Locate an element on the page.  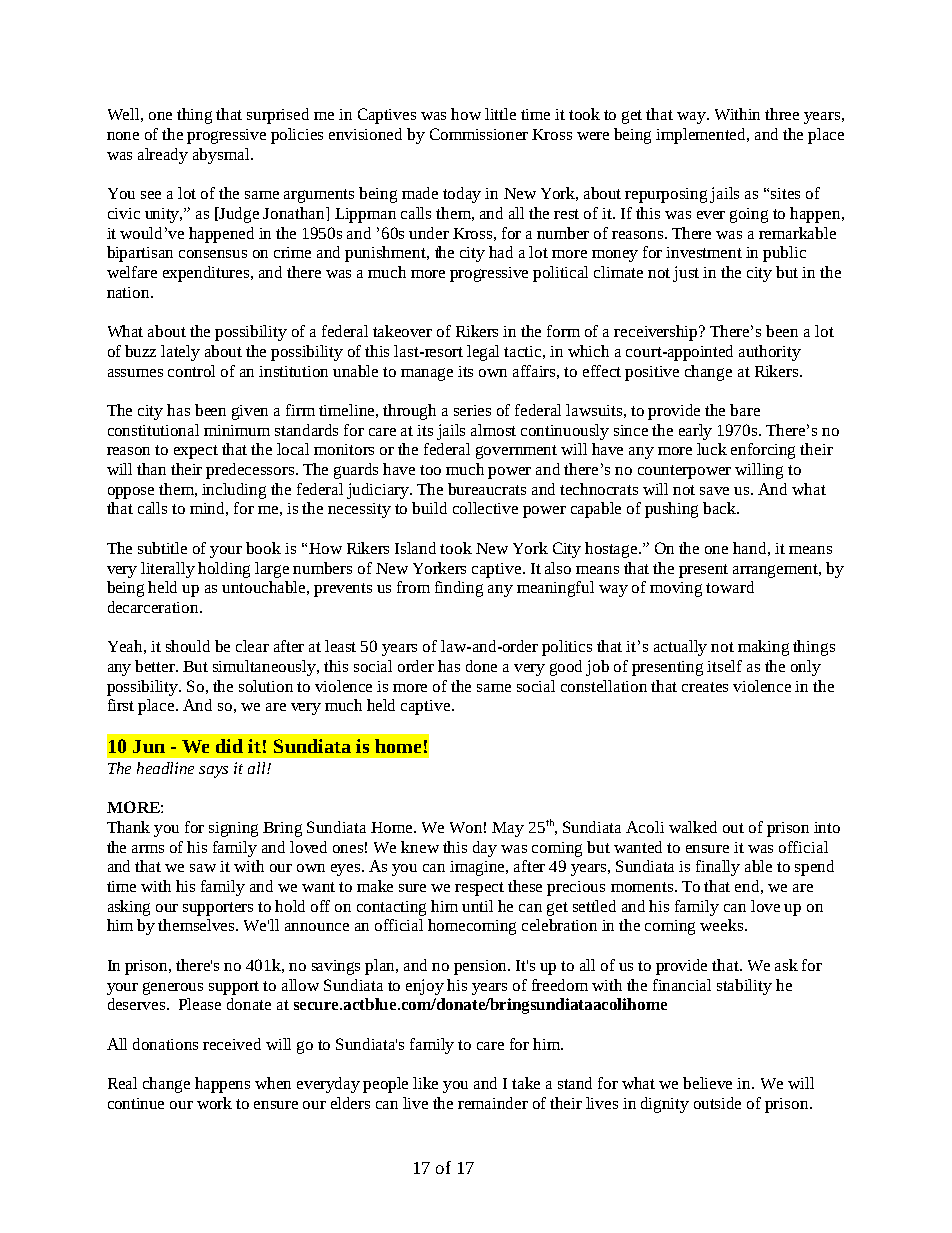
Commissioner is located at coordinates (479, 134).
